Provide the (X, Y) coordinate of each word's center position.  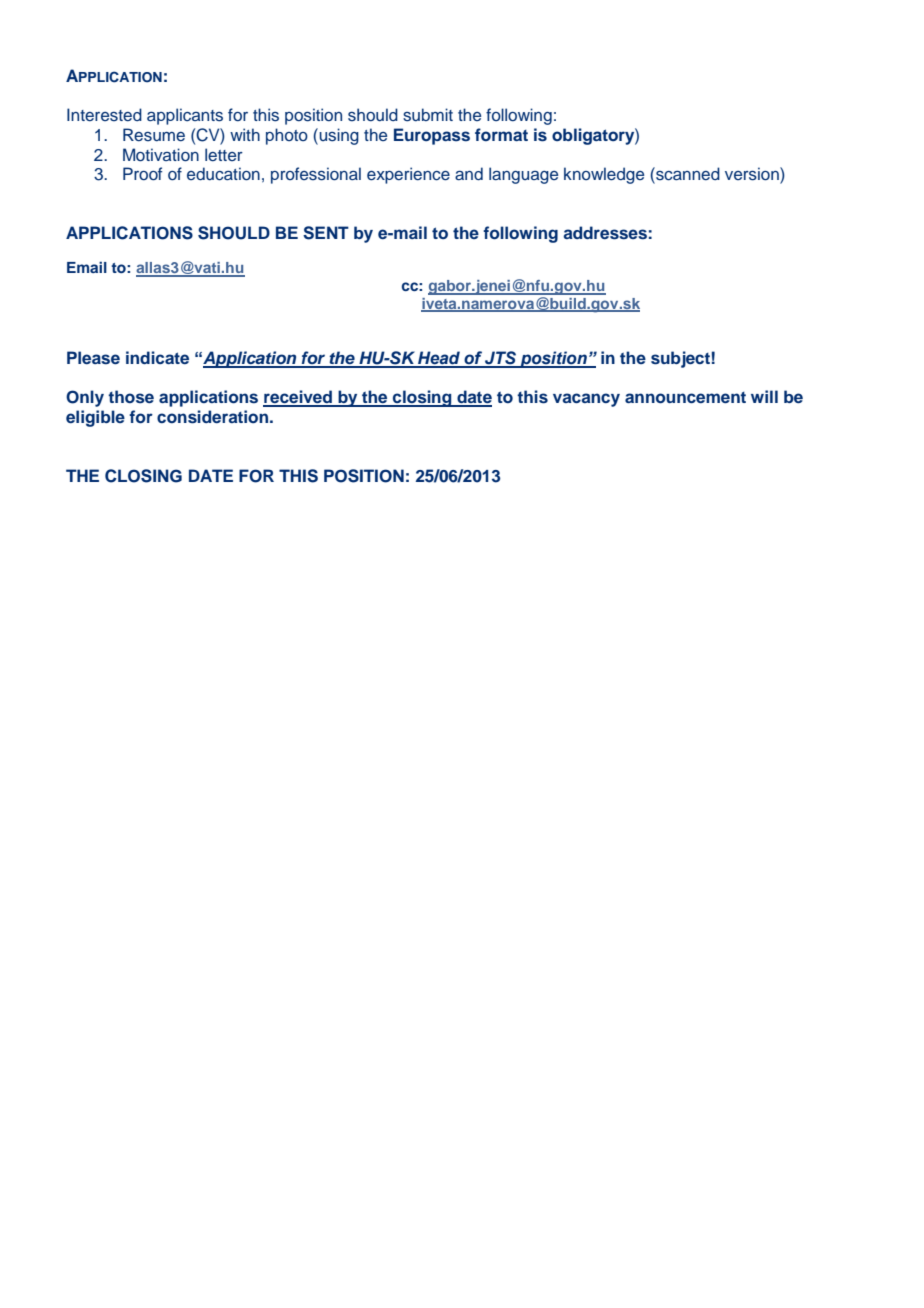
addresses (605, 233)
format (501, 134)
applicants (185, 116)
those (131, 397)
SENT (326, 233)
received (298, 398)
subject (680, 359)
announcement (685, 398)
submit (428, 115)
